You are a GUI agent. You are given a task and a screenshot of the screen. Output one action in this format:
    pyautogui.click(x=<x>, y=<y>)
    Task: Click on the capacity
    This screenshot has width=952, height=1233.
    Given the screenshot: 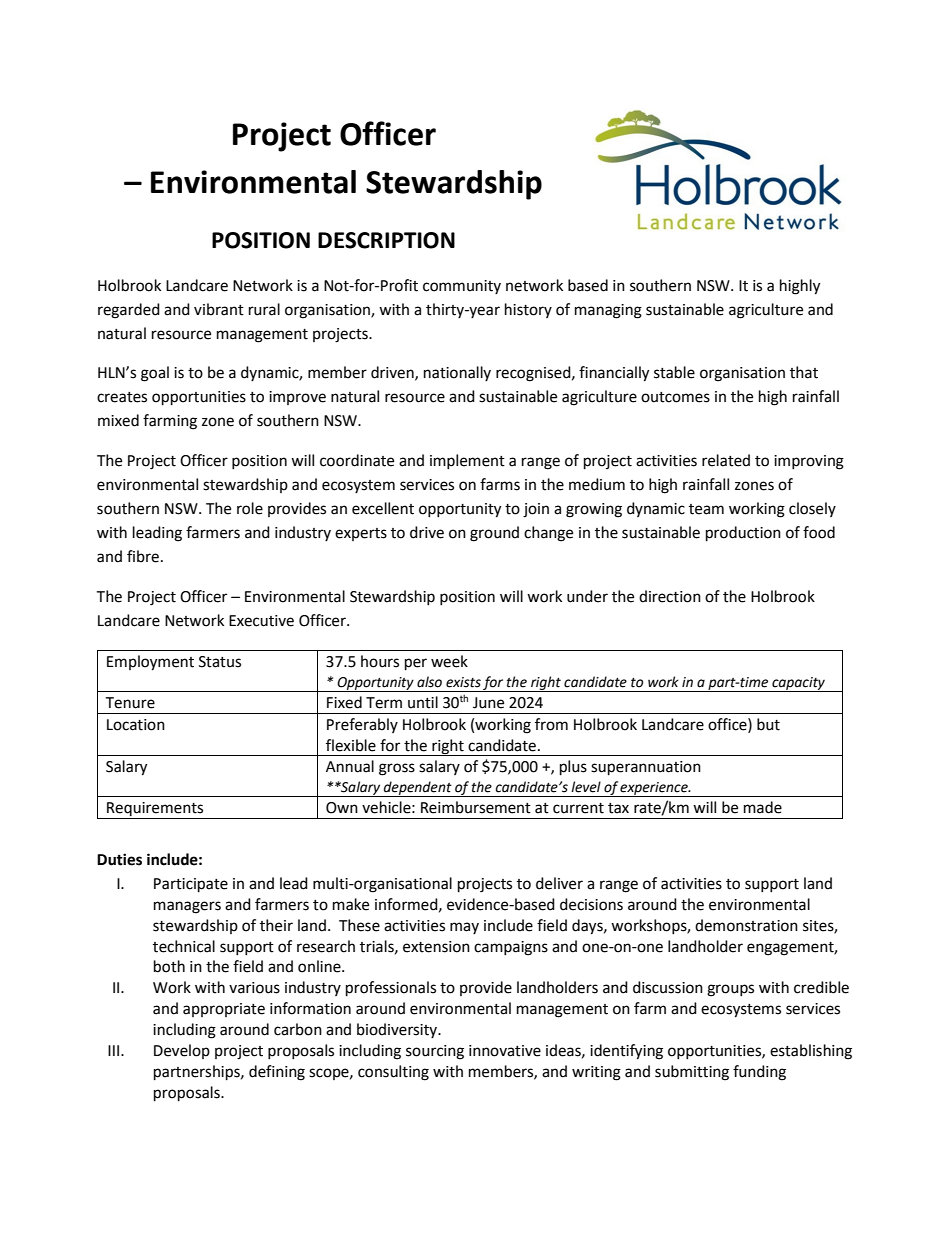 What is the action you would take?
    pyautogui.click(x=798, y=684)
